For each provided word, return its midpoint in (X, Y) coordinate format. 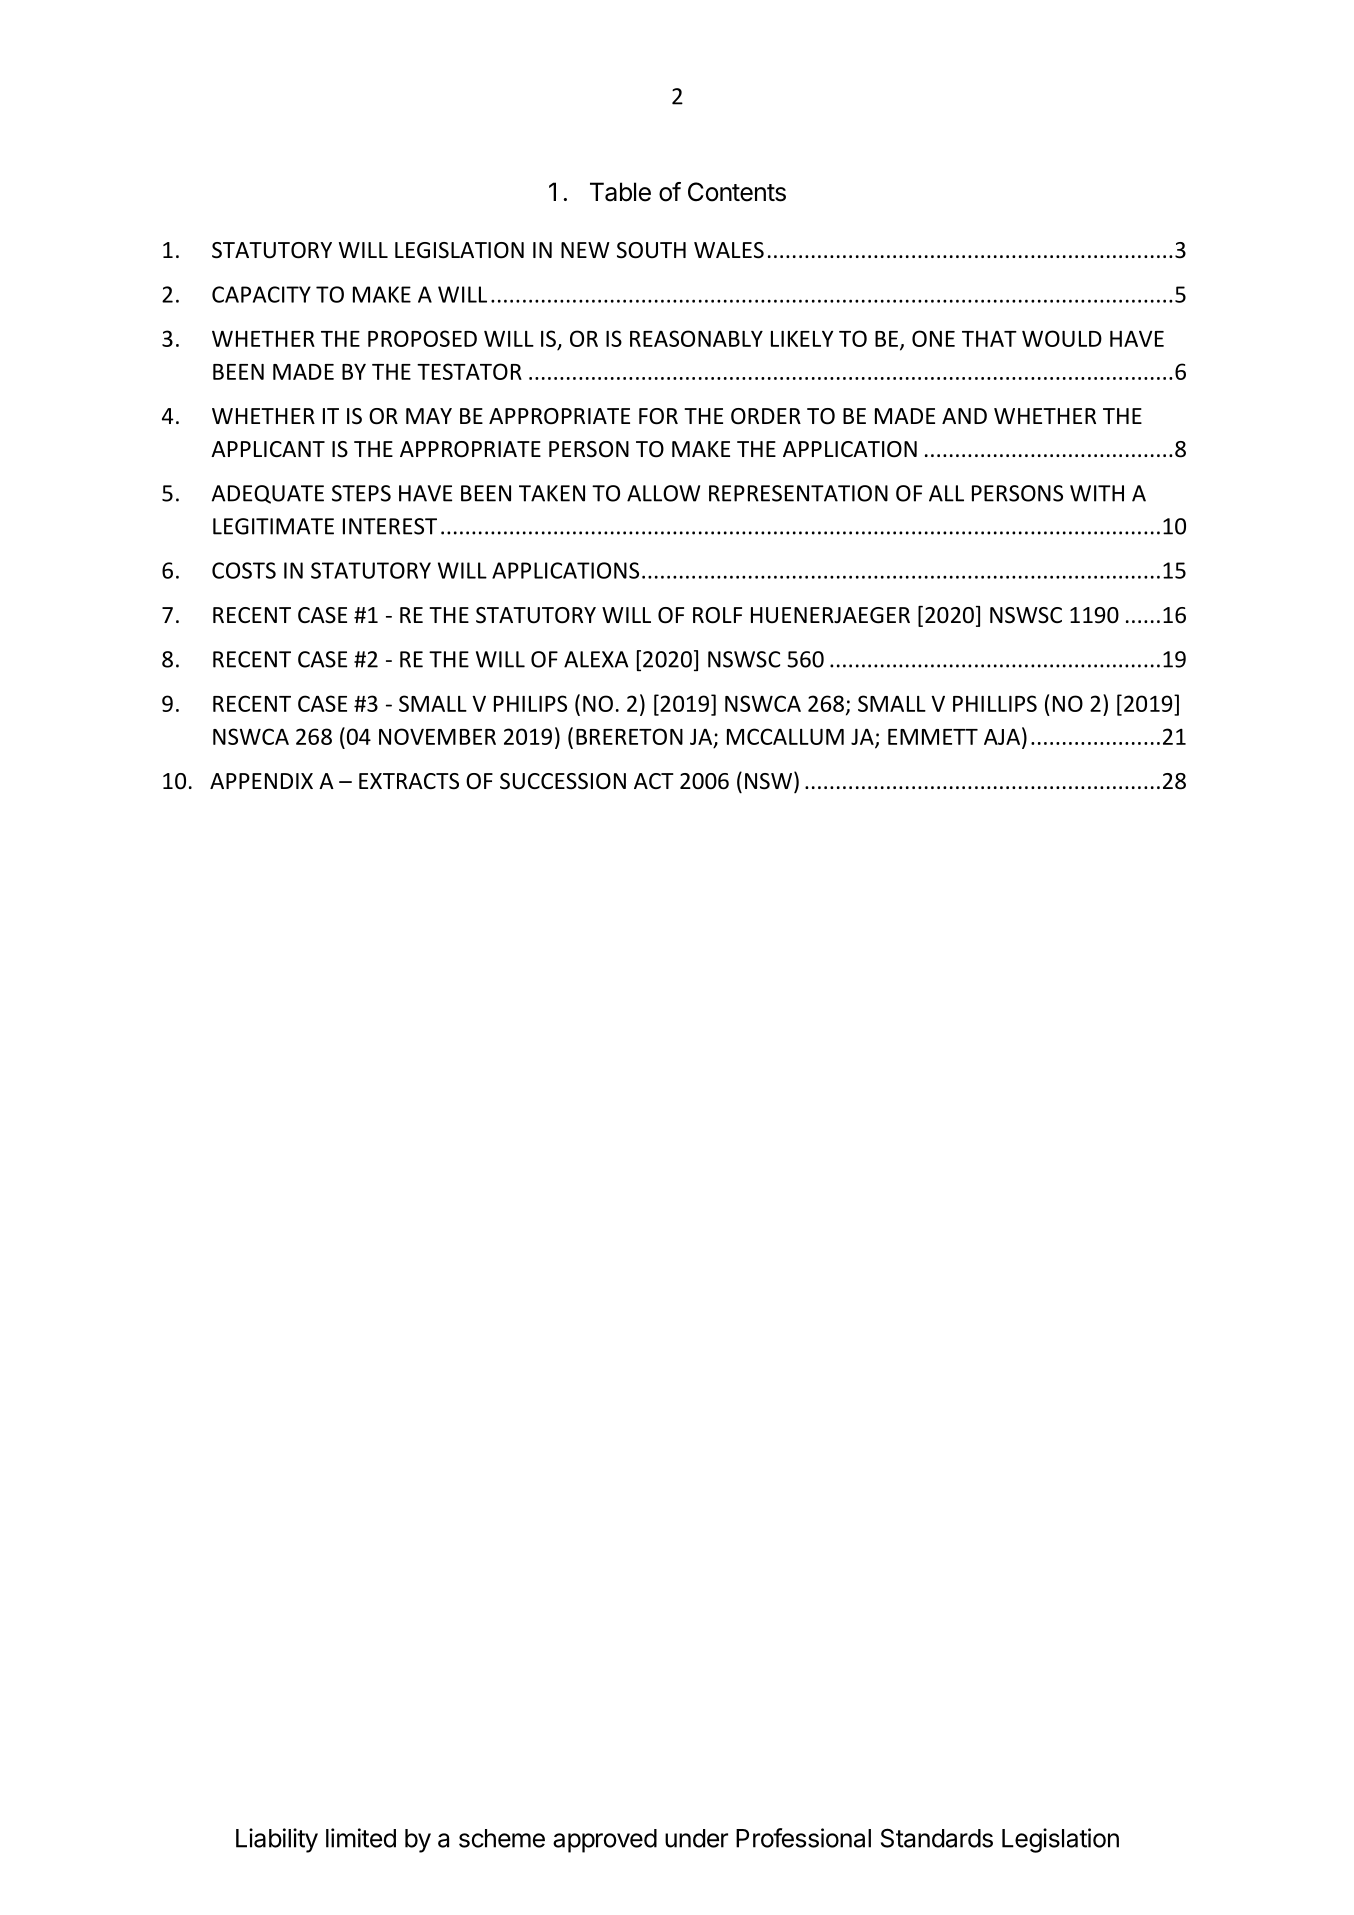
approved (605, 1841)
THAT (989, 339)
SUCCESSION (563, 781)
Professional (803, 1838)
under (696, 1838)
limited (361, 1838)
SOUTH (651, 250)
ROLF (717, 615)
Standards (937, 1838)
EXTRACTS (409, 781)
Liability (277, 1840)
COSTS (244, 570)
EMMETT (933, 737)
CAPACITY (261, 294)
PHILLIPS (995, 703)
